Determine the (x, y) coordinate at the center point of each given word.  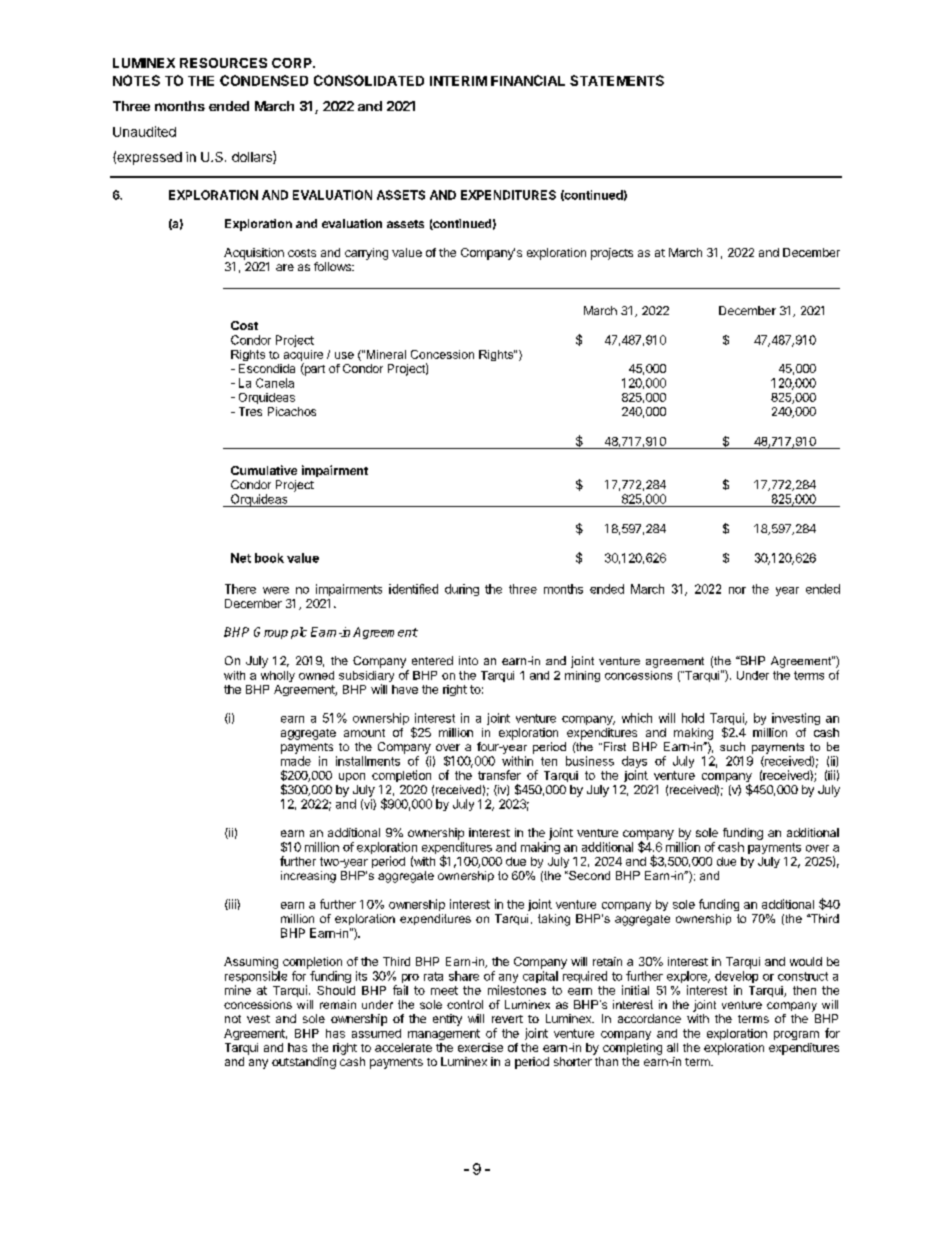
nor (737, 590)
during (462, 590)
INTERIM (458, 81)
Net (241, 558)
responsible (256, 977)
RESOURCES (223, 63)
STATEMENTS (617, 80)
